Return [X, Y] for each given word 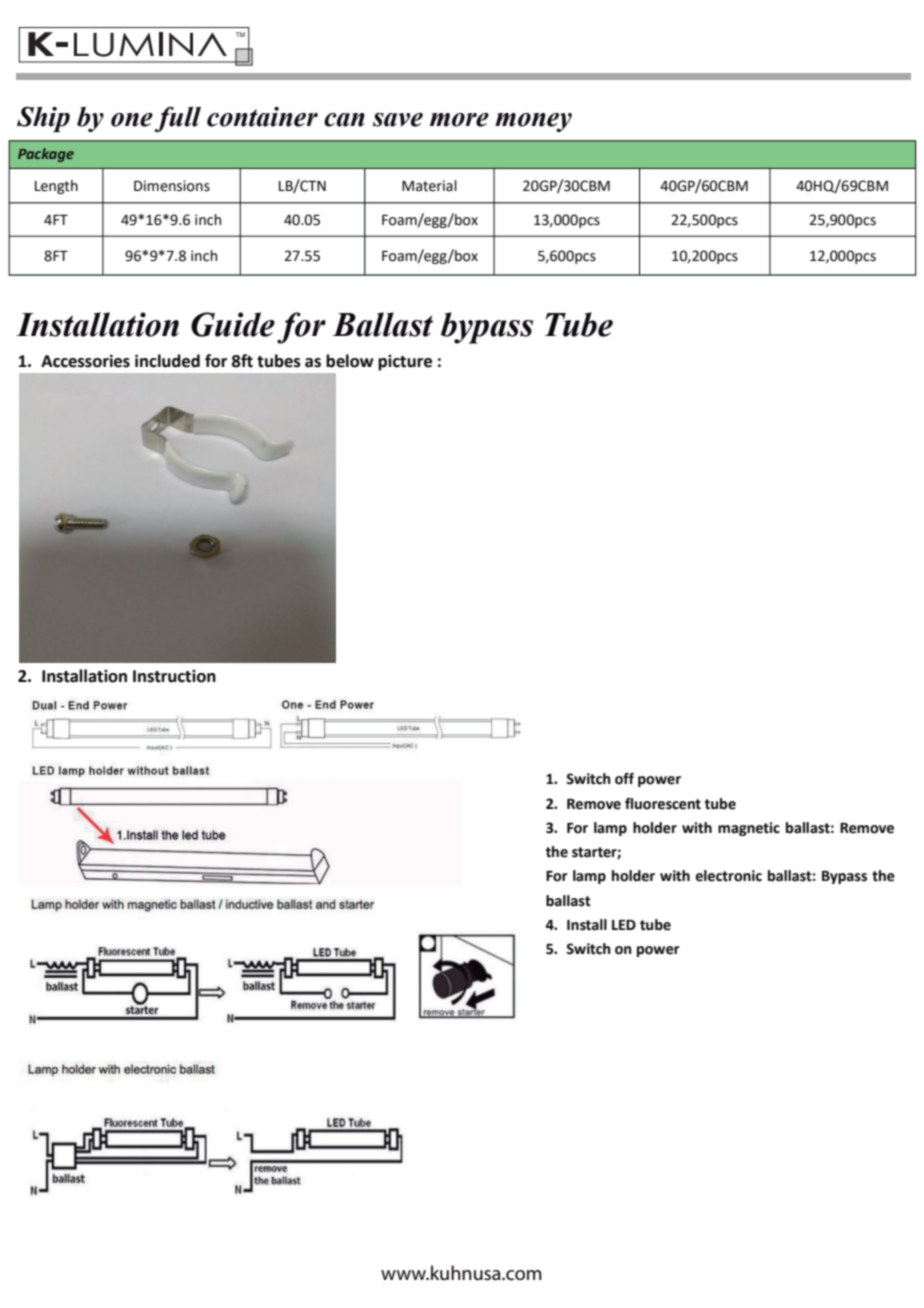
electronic [729, 876]
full [177, 119]
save [398, 120]
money [533, 122]
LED [624, 925]
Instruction [174, 676]
